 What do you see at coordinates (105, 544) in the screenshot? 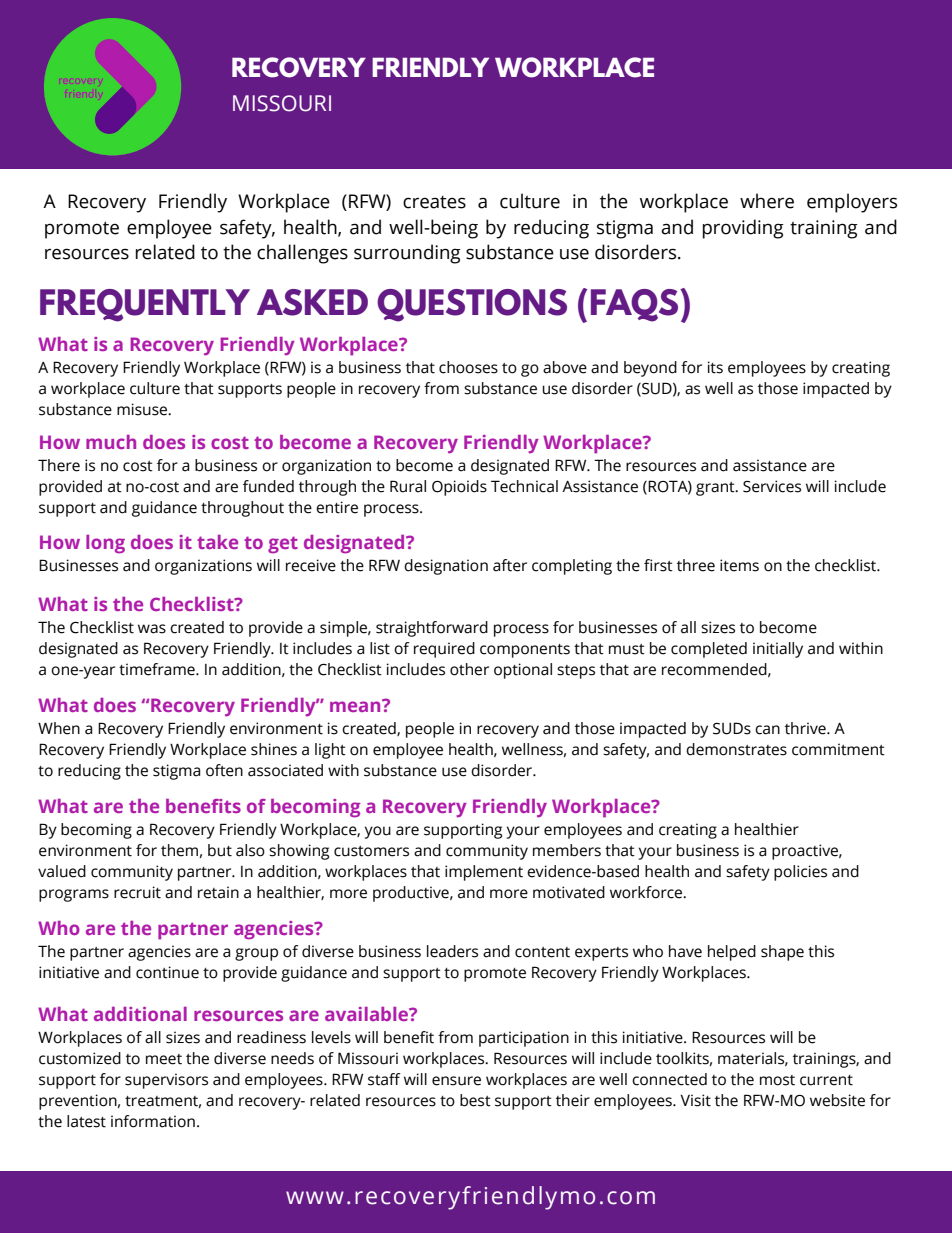
I see `long` at bounding box center [105, 544].
